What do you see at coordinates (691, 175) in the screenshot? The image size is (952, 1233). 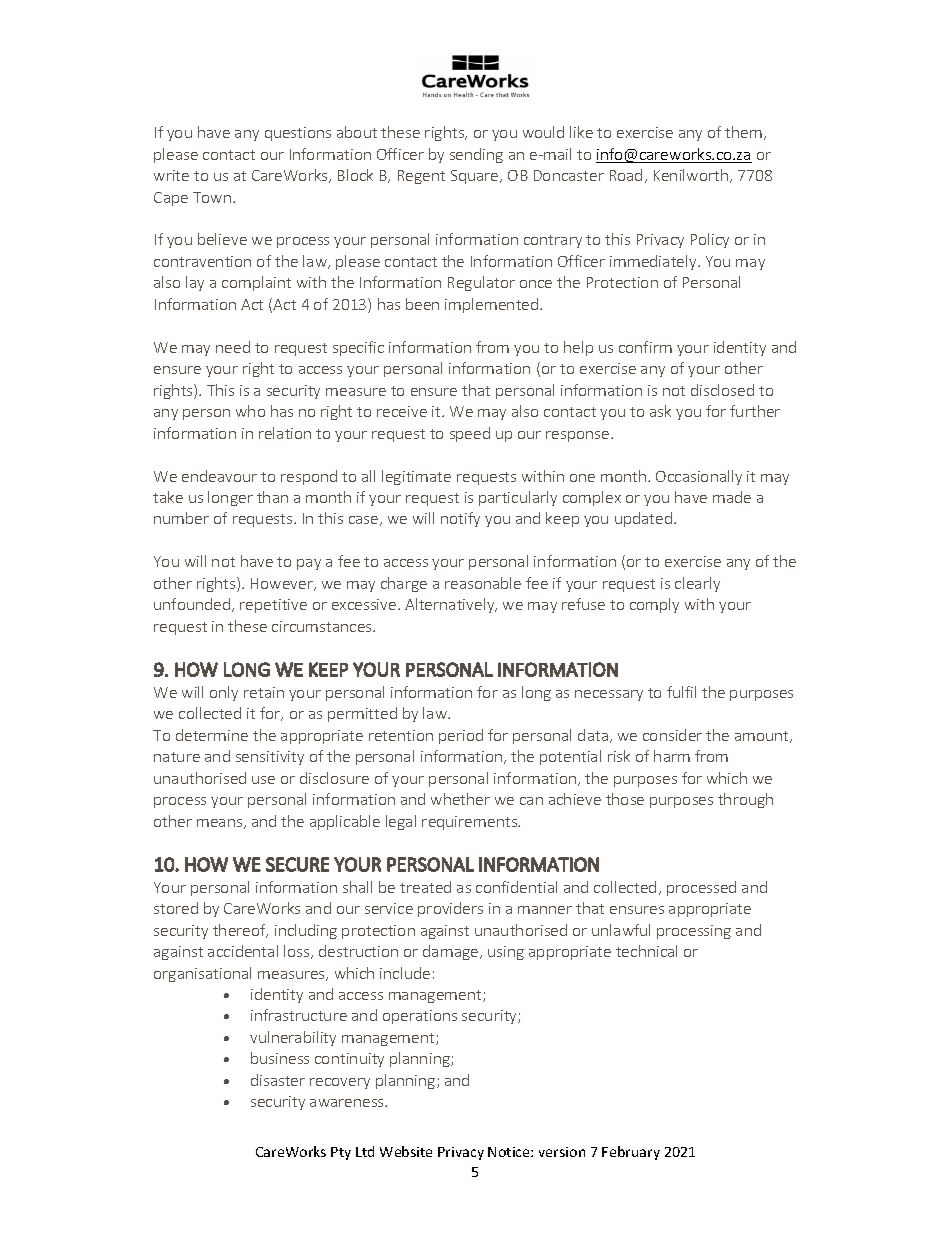 I see `Kenilworth` at bounding box center [691, 175].
